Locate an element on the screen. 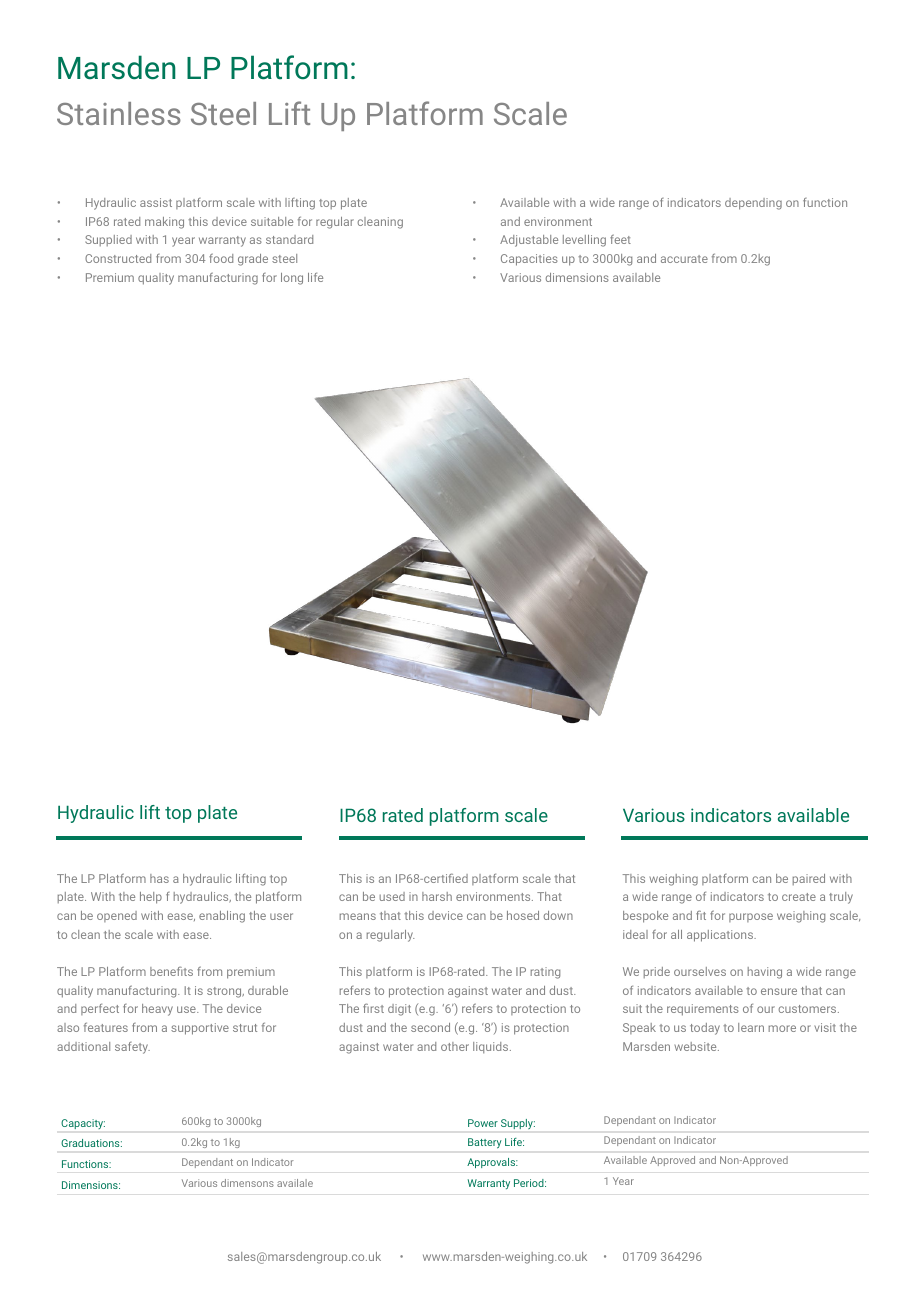  has is located at coordinates (159, 878).
